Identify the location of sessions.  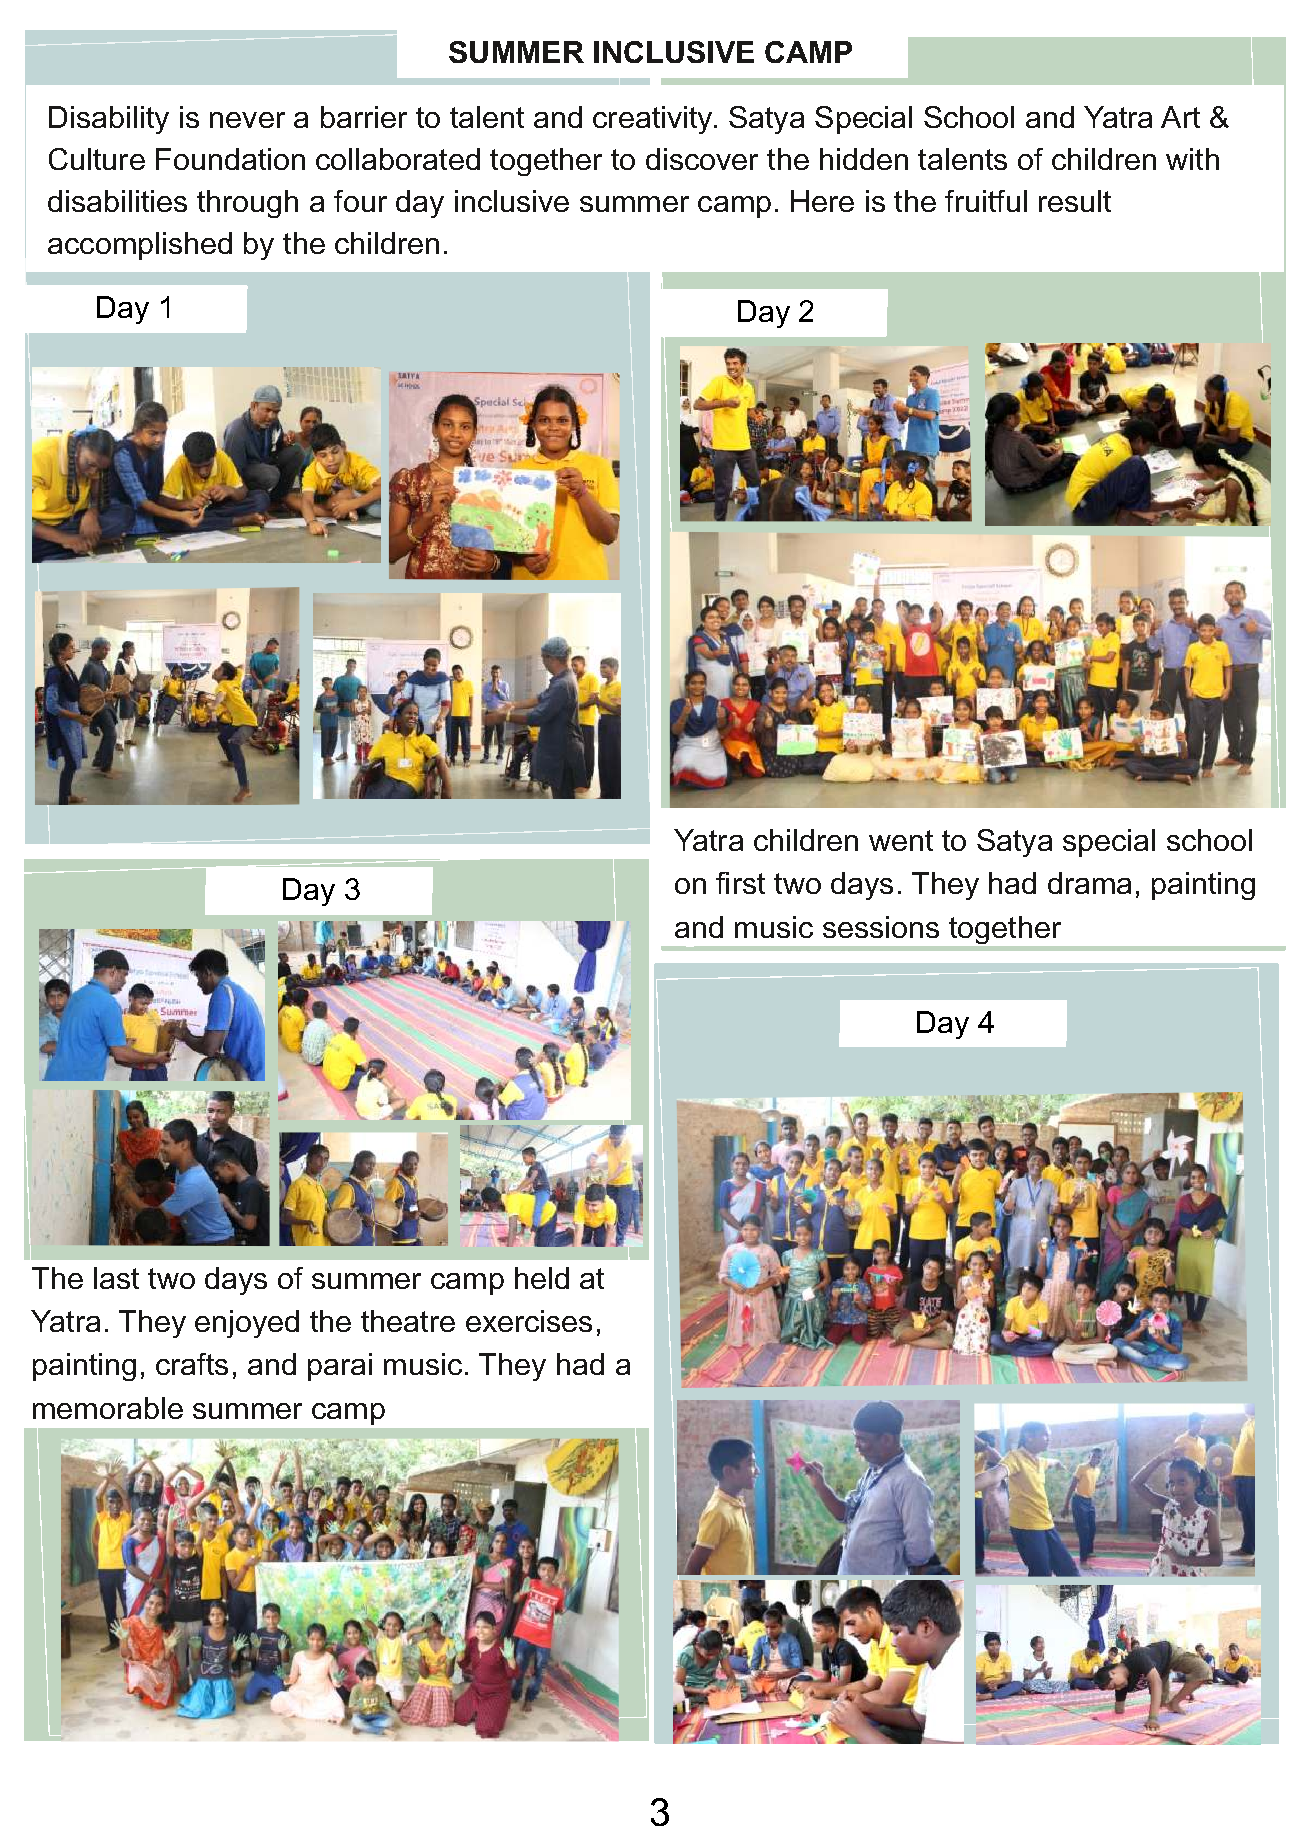
(881, 927).
